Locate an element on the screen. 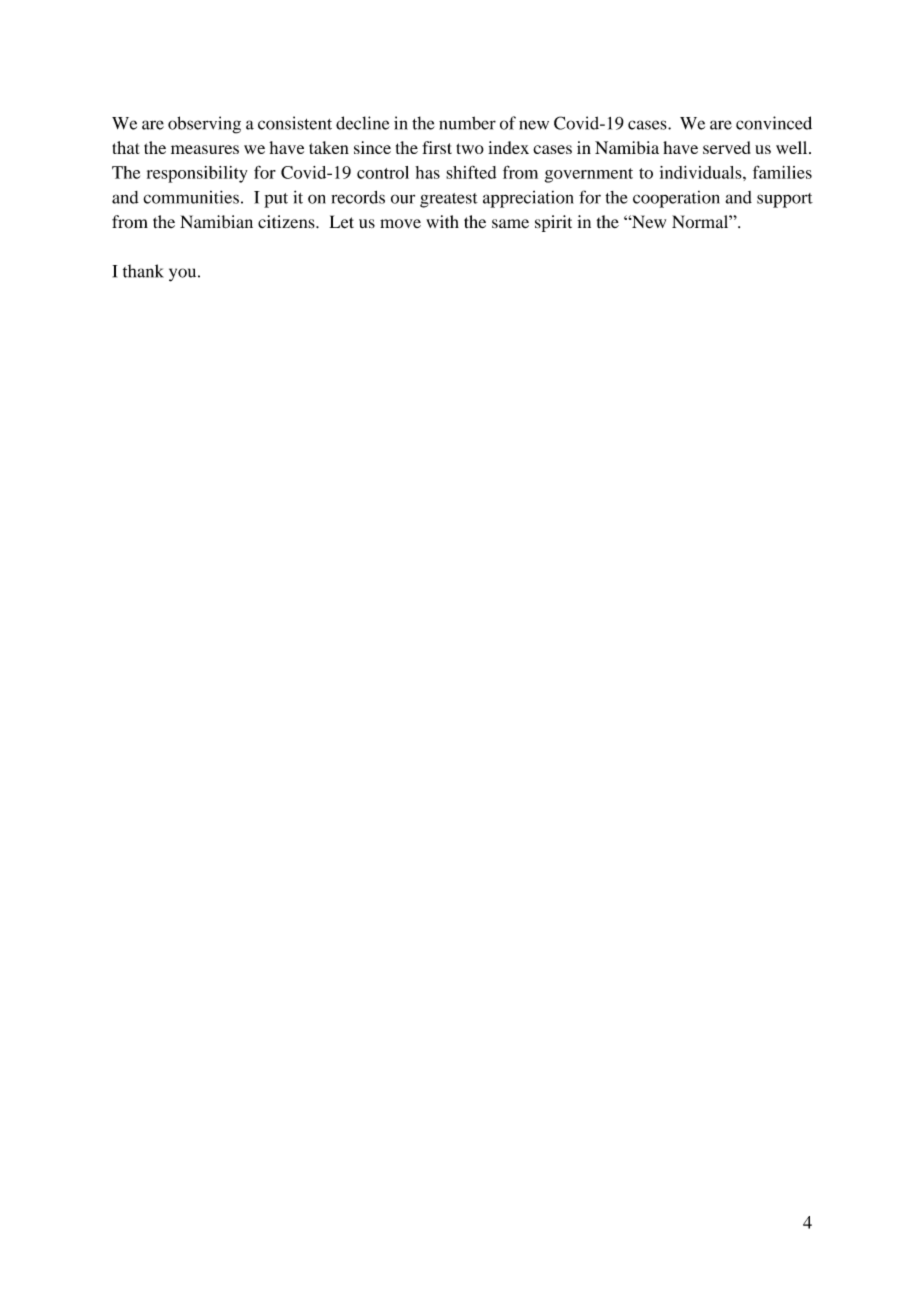 The width and height of the screenshot is (924, 1309). spirit is located at coordinates (553, 223).
